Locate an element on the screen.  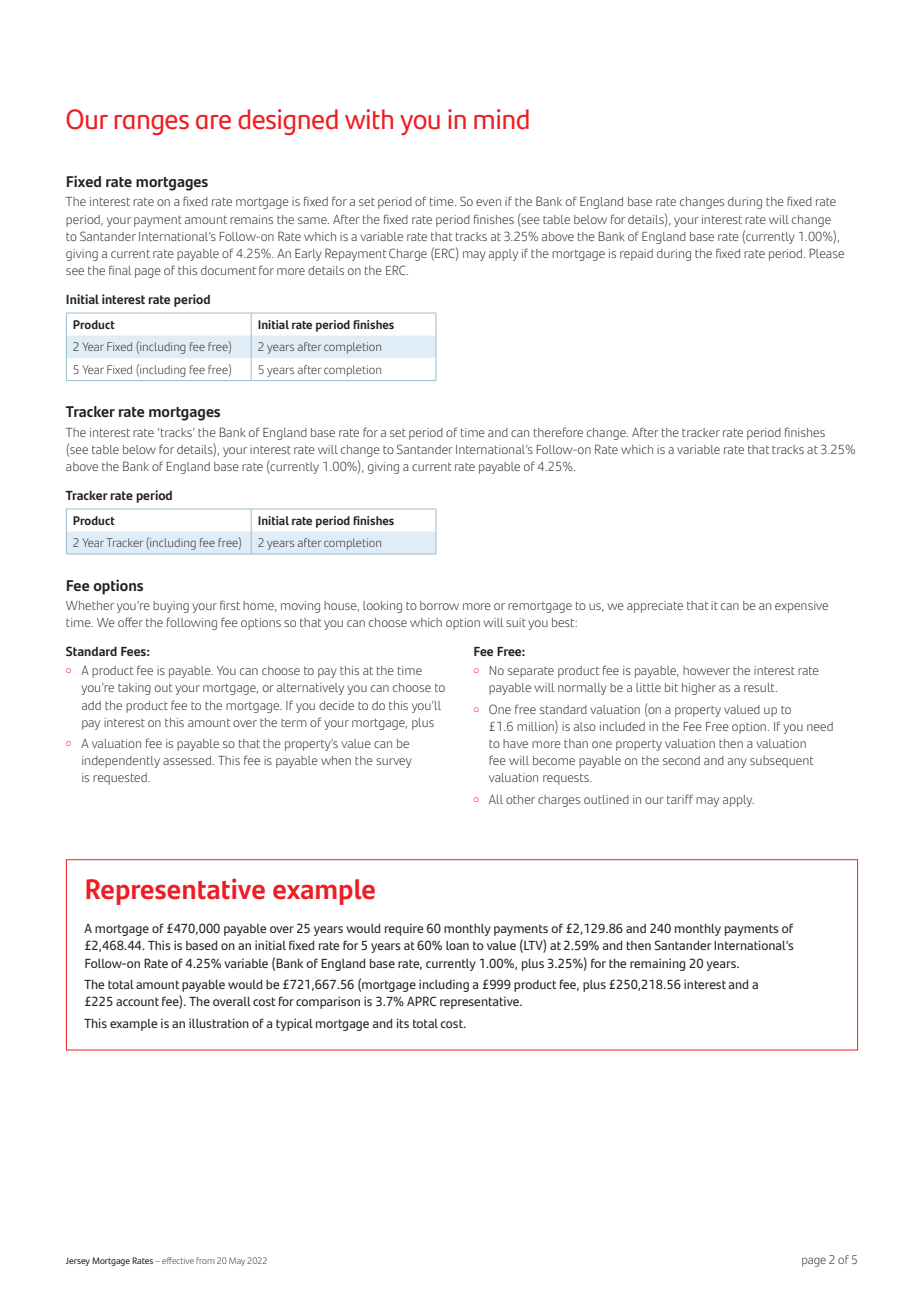
repaid is located at coordinates (636, 255).
